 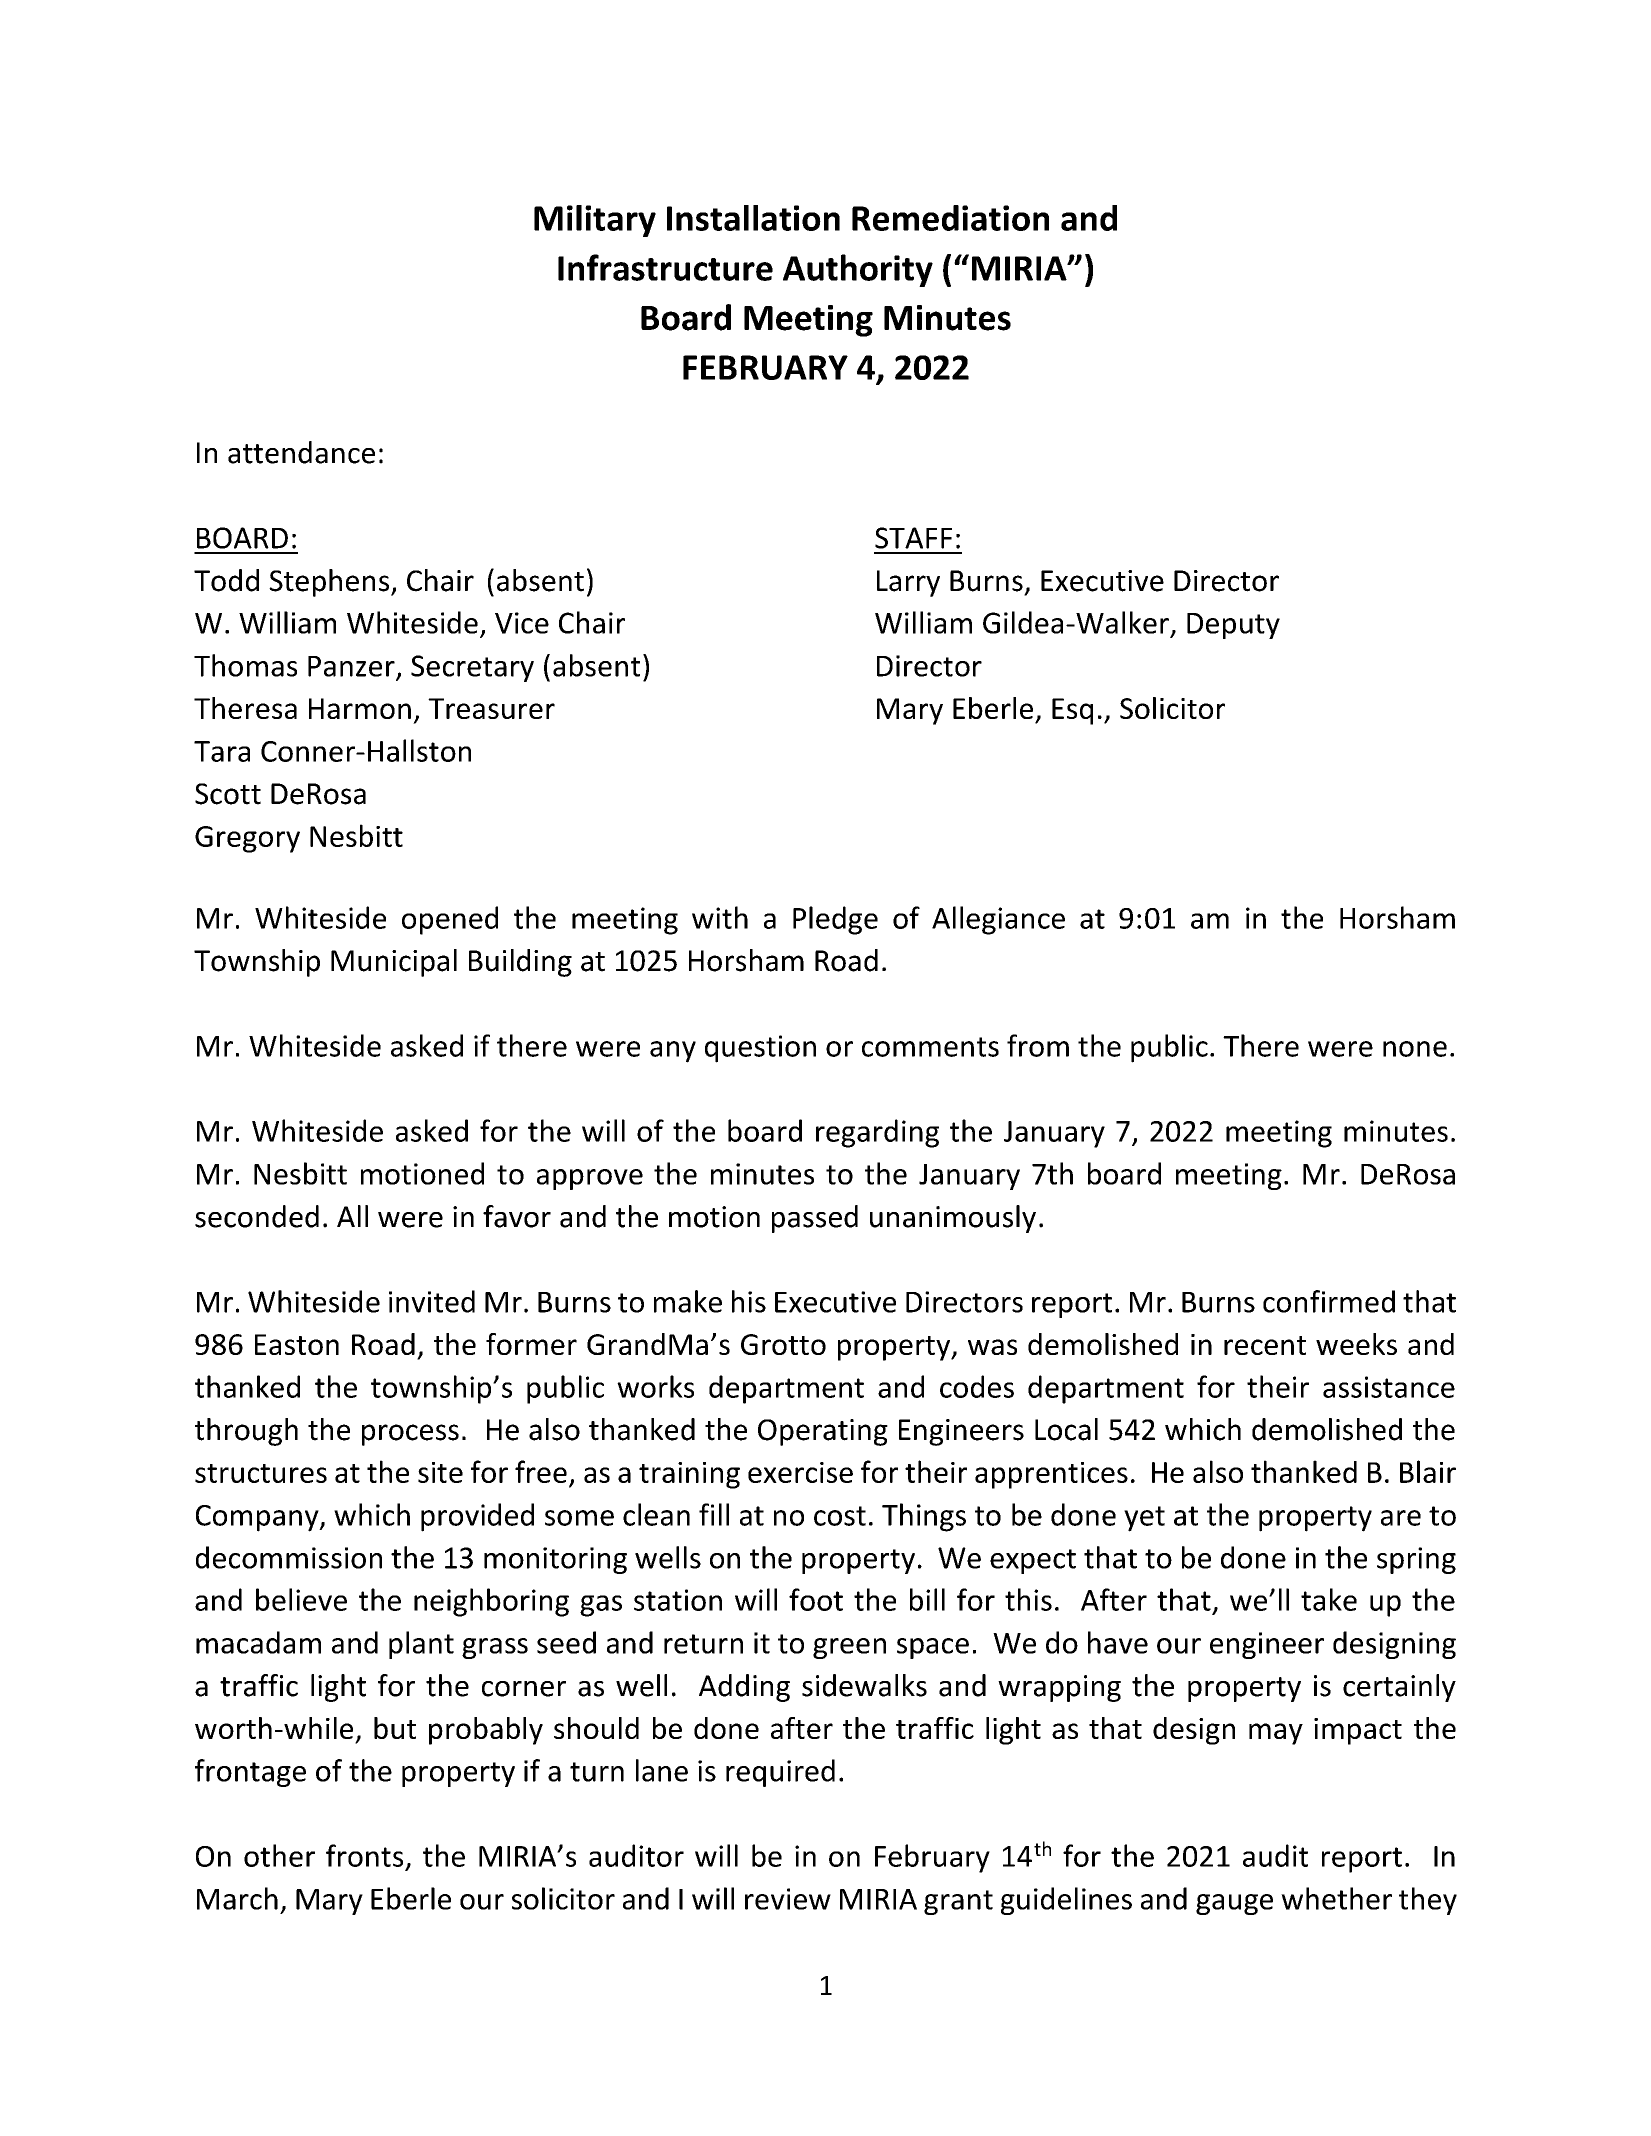 I want to click on Military, so click(x=595, y=221).
